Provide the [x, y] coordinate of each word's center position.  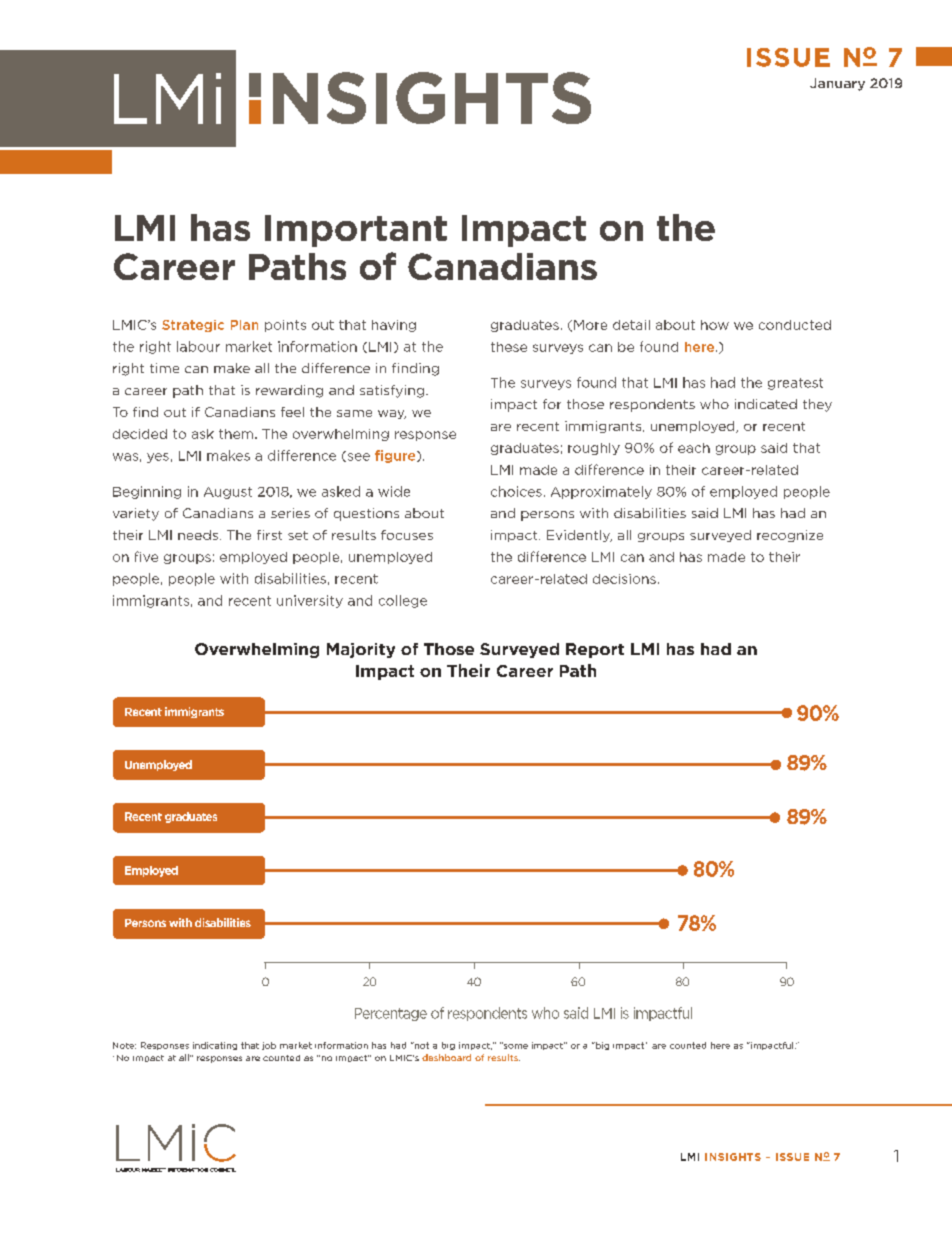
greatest [795, 384]
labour [198, 346]
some [515, 1045]
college [403, 601]
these [509, 347]
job [269, 1046]
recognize [790, 536]
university [310, 601]
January [837, 84]
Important [356, 231]
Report [595, 650]
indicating [215, 1046]
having [394, 326]
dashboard [446, 1057]
